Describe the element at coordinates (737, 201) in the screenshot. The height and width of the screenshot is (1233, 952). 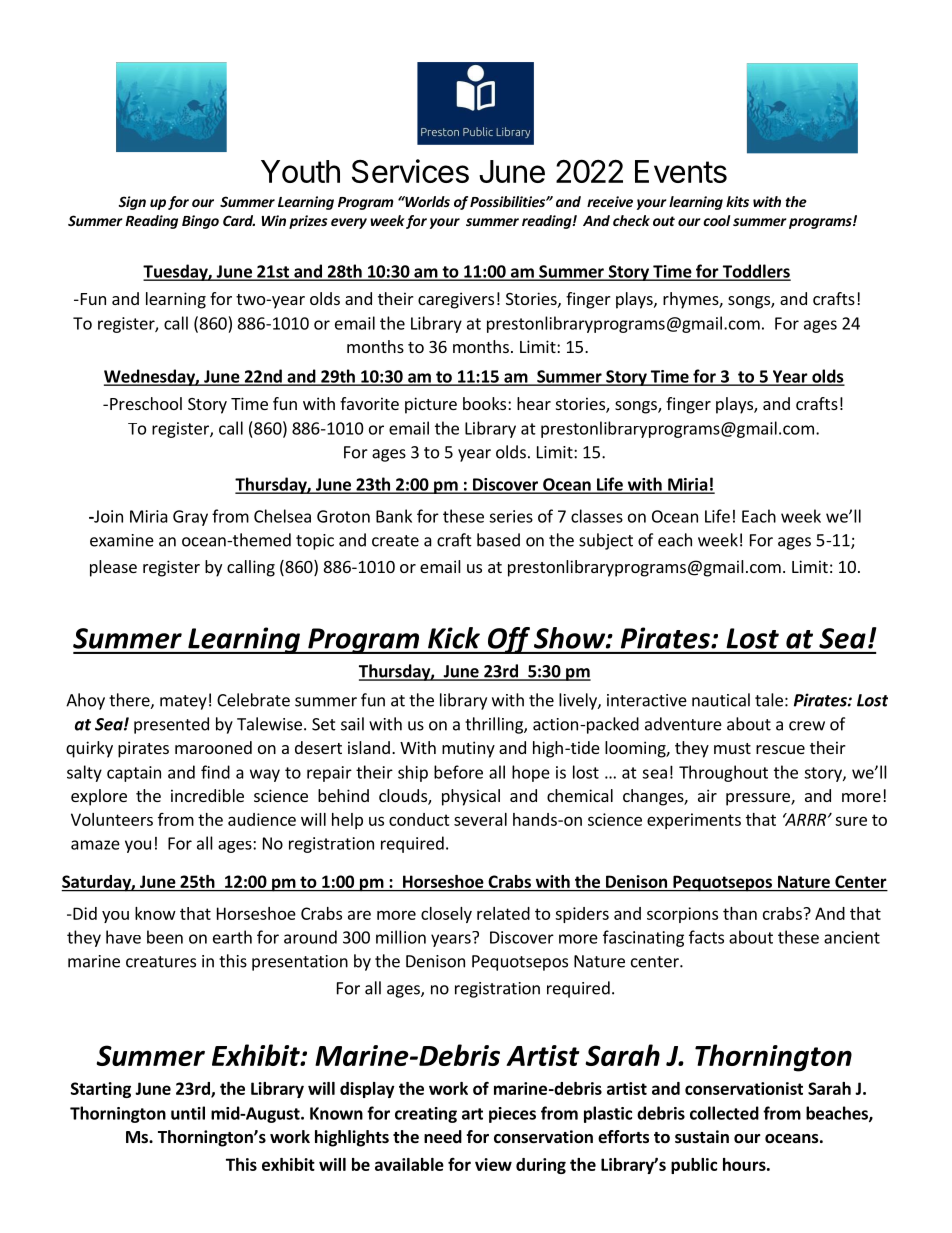
I see `kits` at that location.
